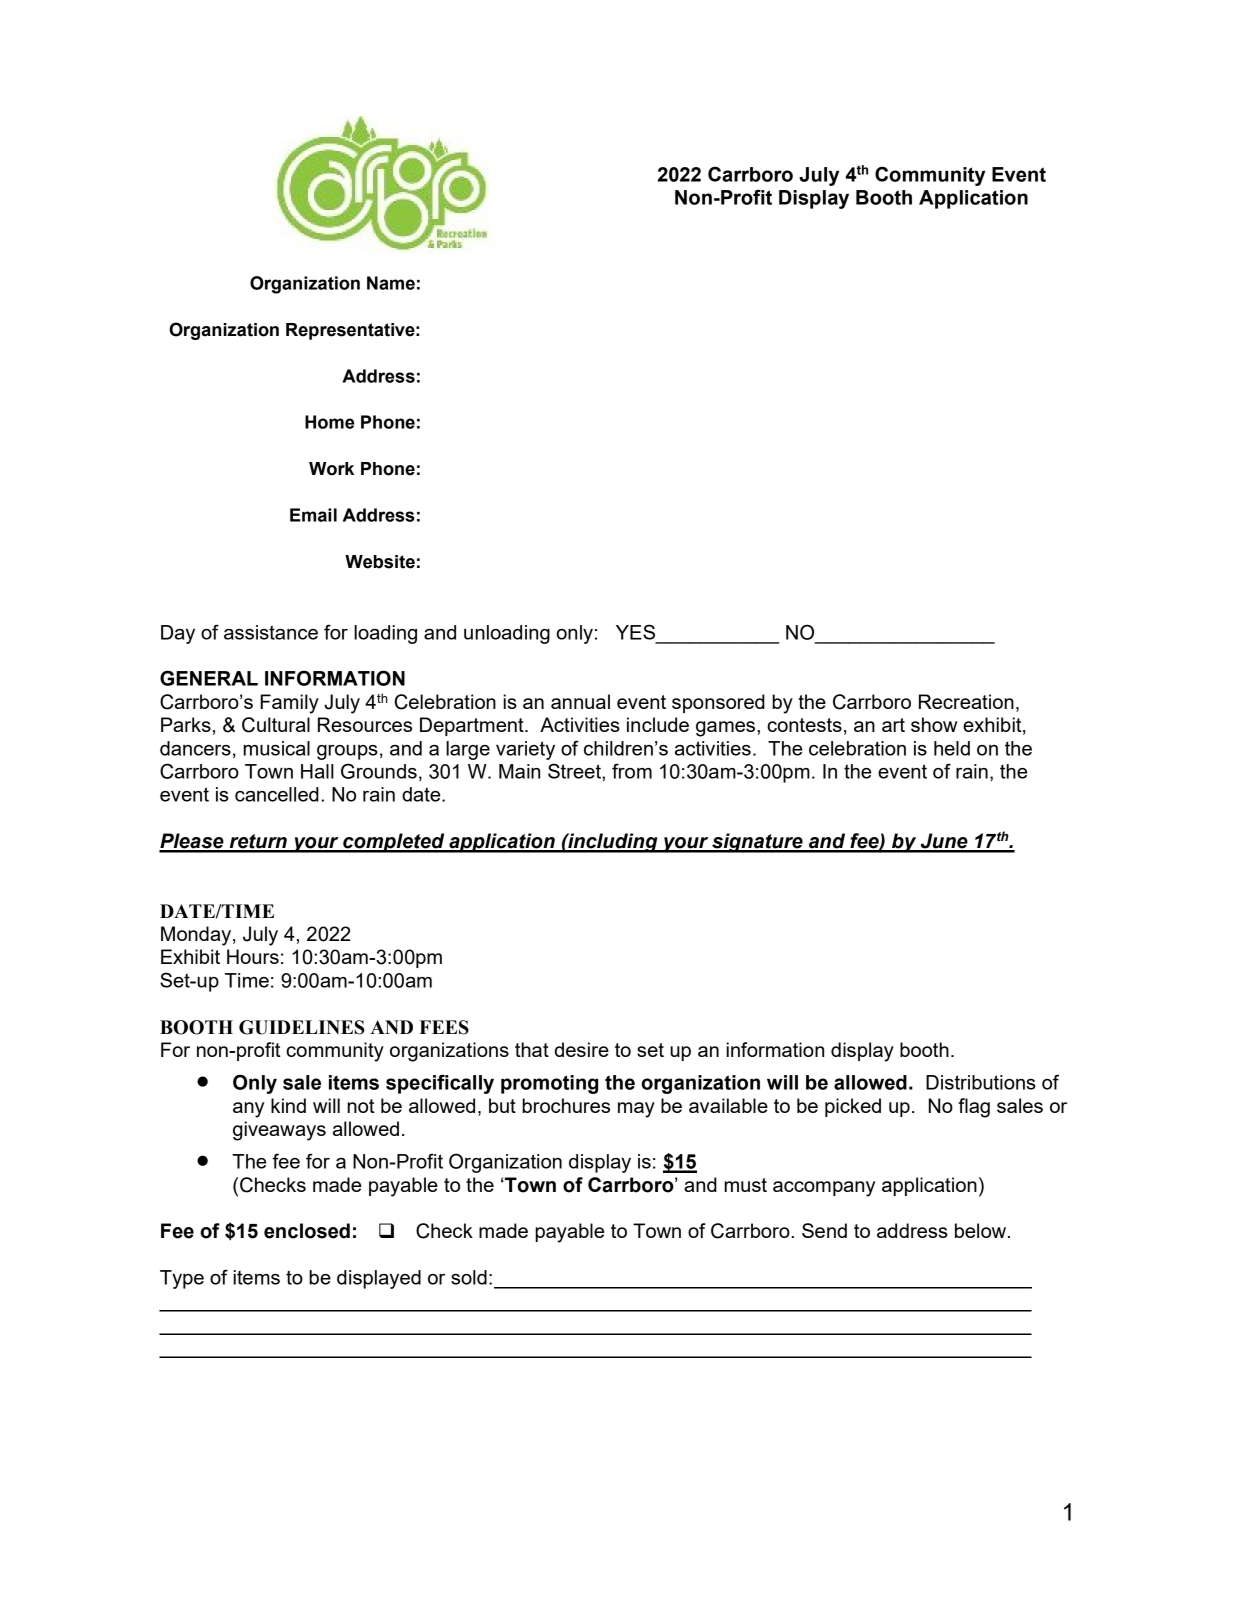 Image resolution: width=1235 pixels, height=1598 pixels. I want to click on Website, so click(380, 562).
